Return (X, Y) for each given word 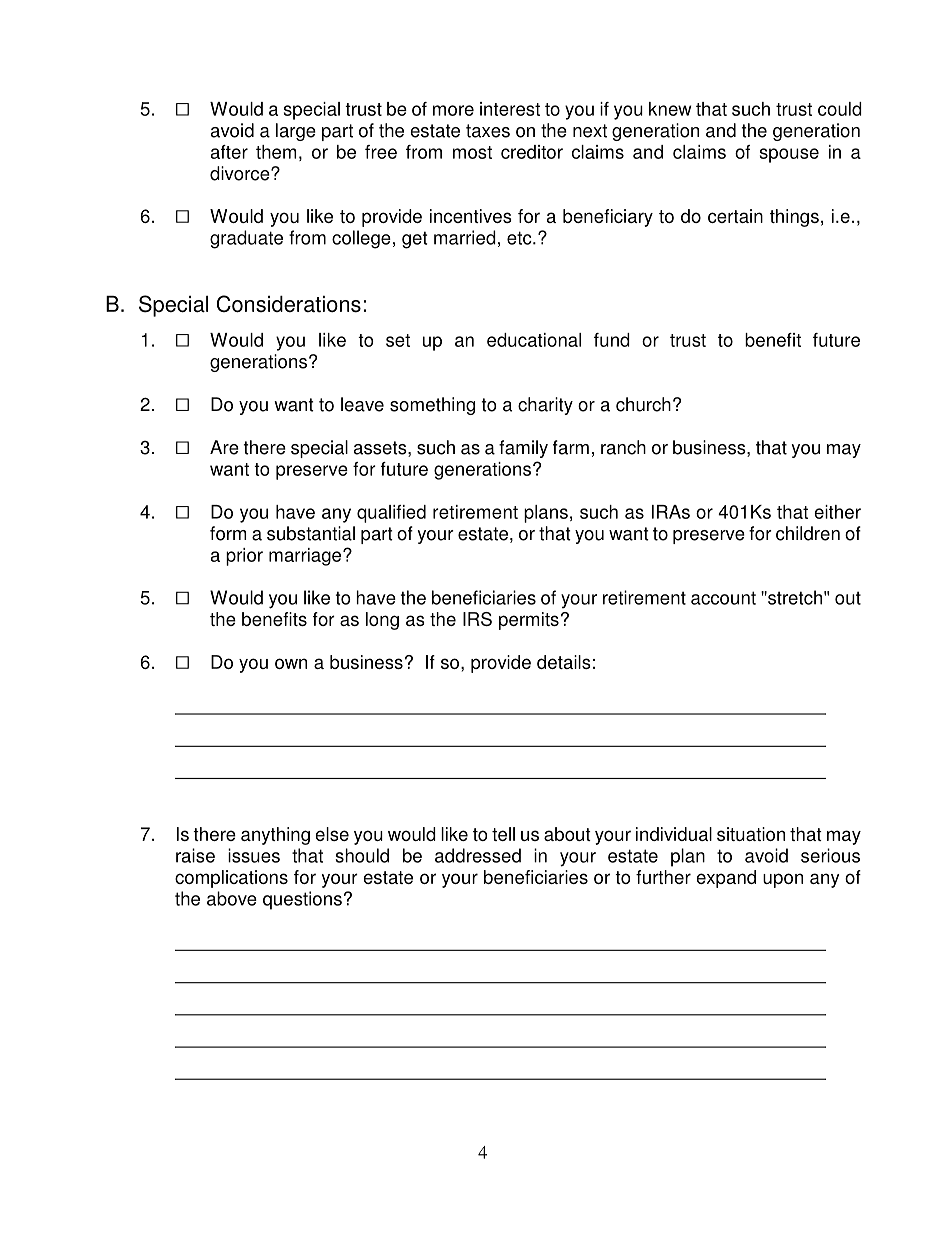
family (523, 449)
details (564, 662)
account (723, 598)
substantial (311, 533)
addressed (478, 855)
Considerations (289, 304)
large (296, 132)
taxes (488, 131)
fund (612, 340)
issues (254, 855)
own (291, 663)
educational (534, 340)
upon (783, 880)
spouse (789, 155)
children (808, 533)
